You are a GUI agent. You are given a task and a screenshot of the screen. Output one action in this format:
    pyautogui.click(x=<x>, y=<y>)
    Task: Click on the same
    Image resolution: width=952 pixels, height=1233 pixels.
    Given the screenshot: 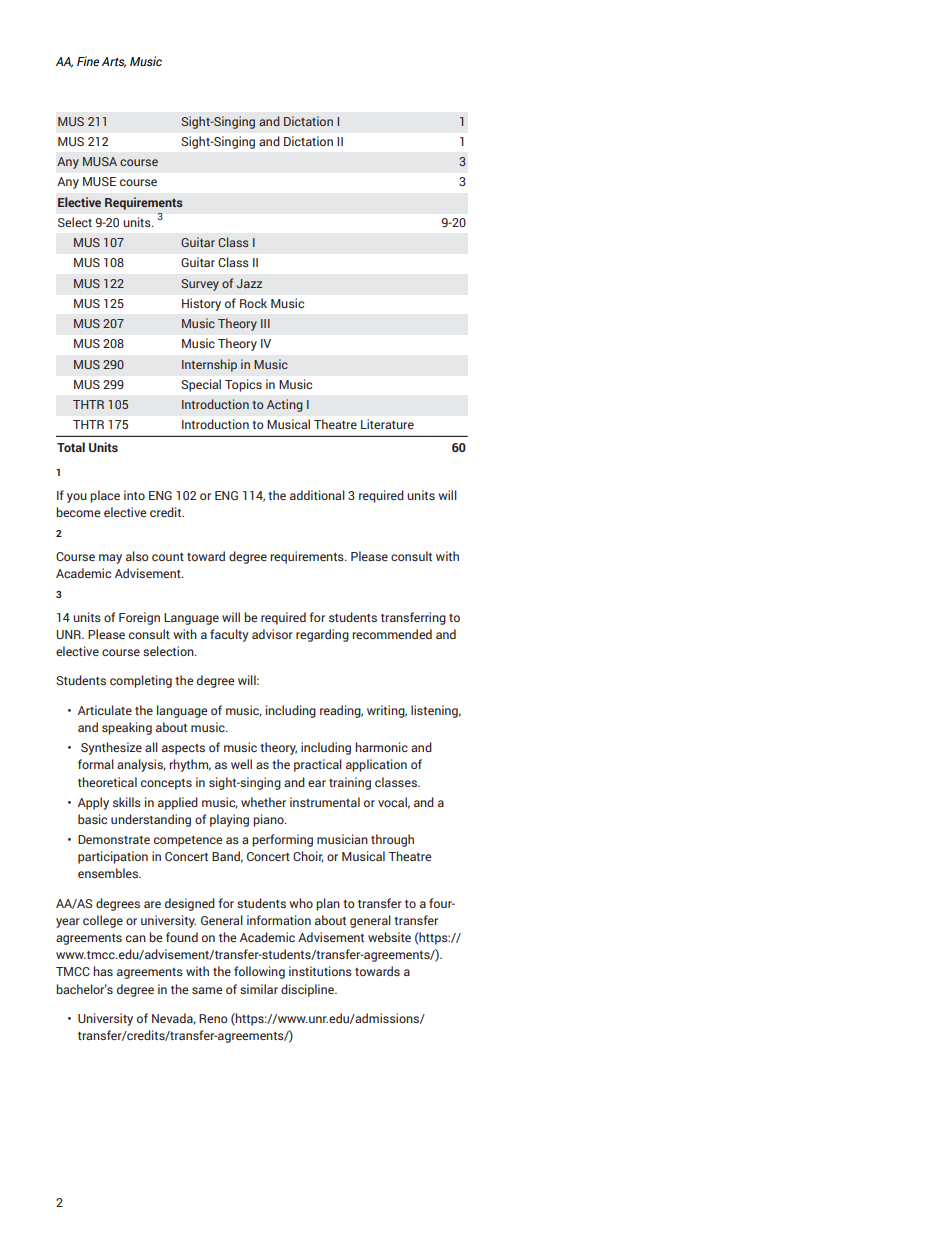 What is the action you would take?
    pyautogui.click(x=207, y=990)
